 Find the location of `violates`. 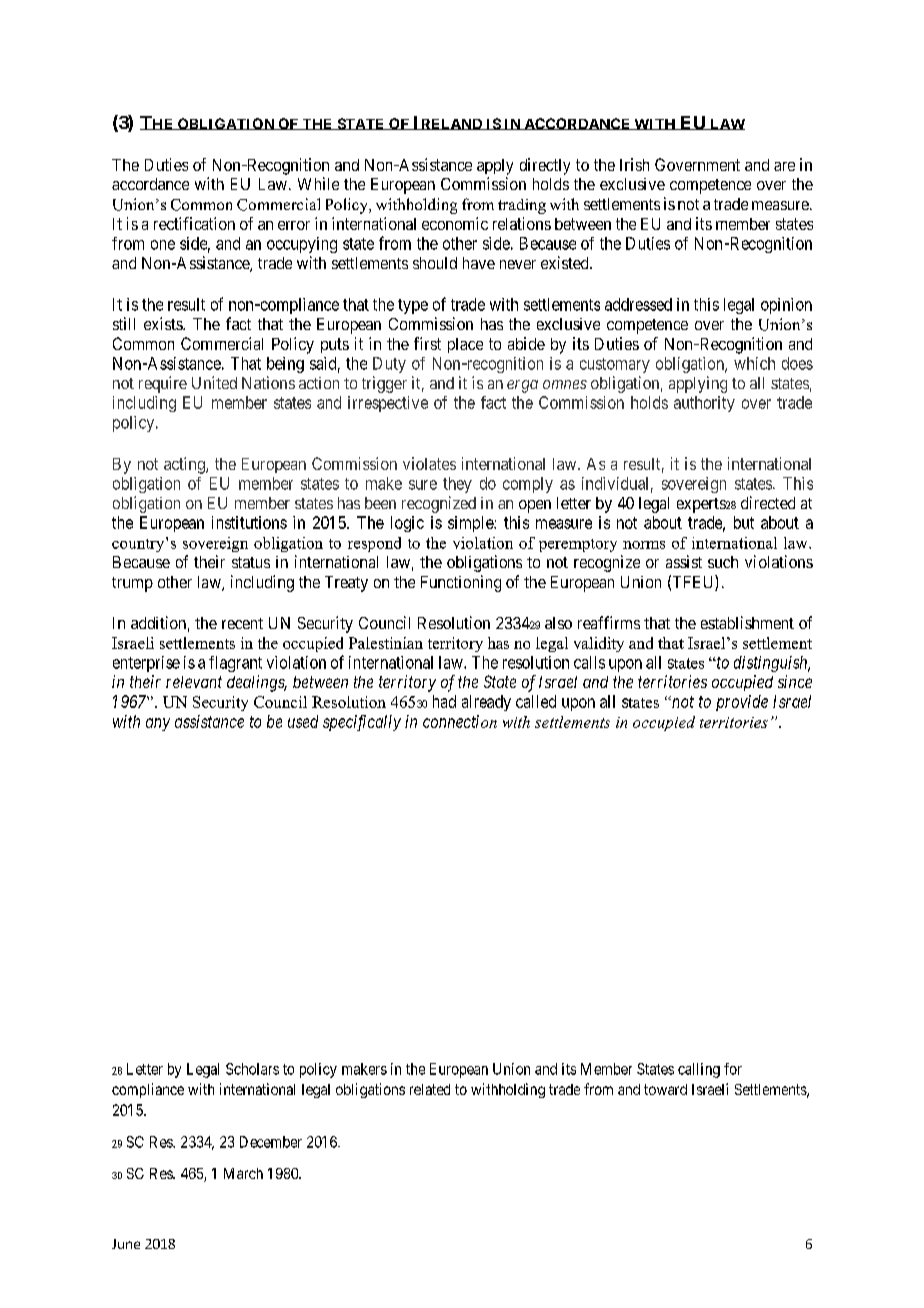

violates is located at coordinates (429, 463).
